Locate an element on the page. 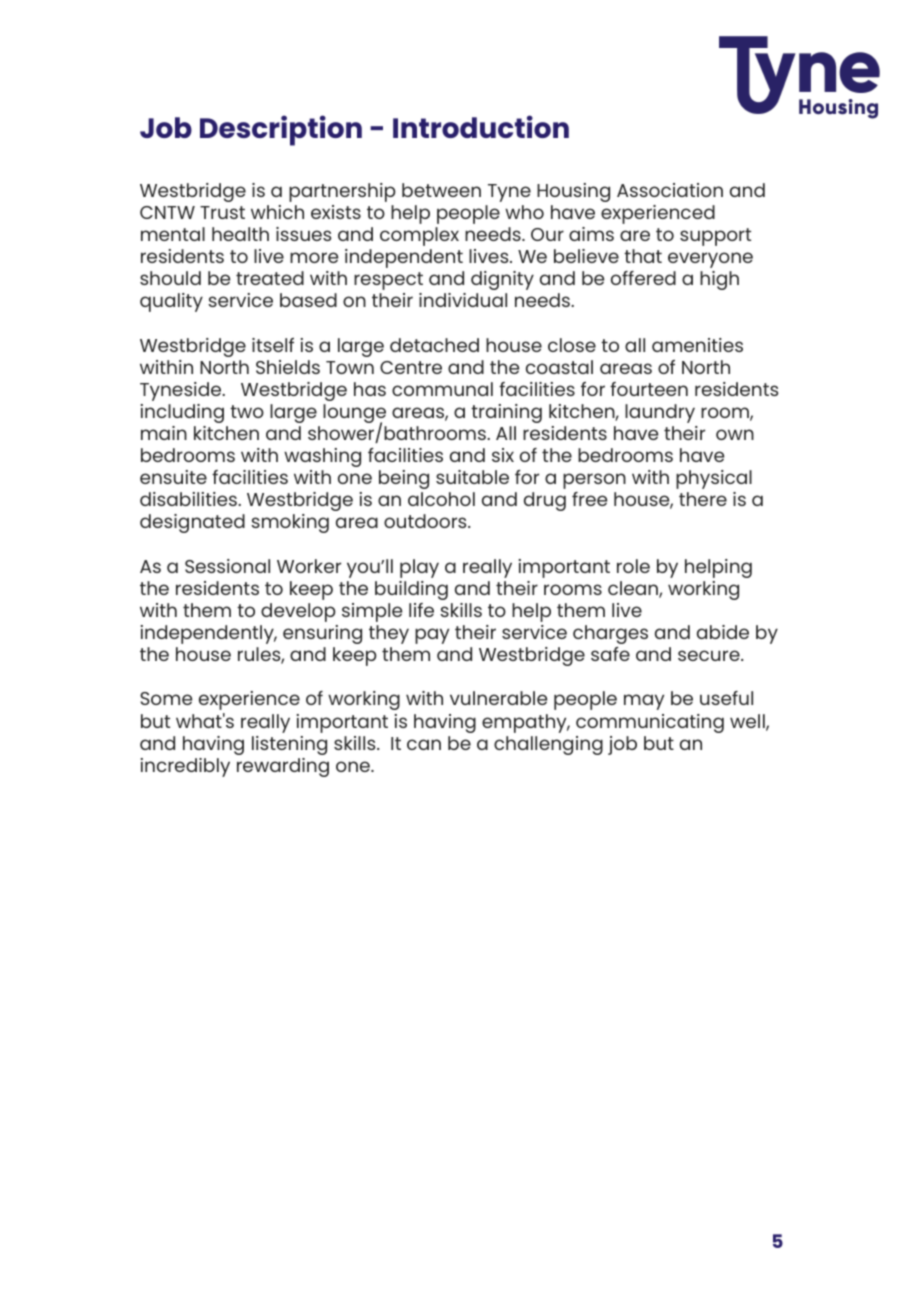 Image resolution: width=924 pixels, height=1307 pixels. suitable is located at coordinates (472, 477).
